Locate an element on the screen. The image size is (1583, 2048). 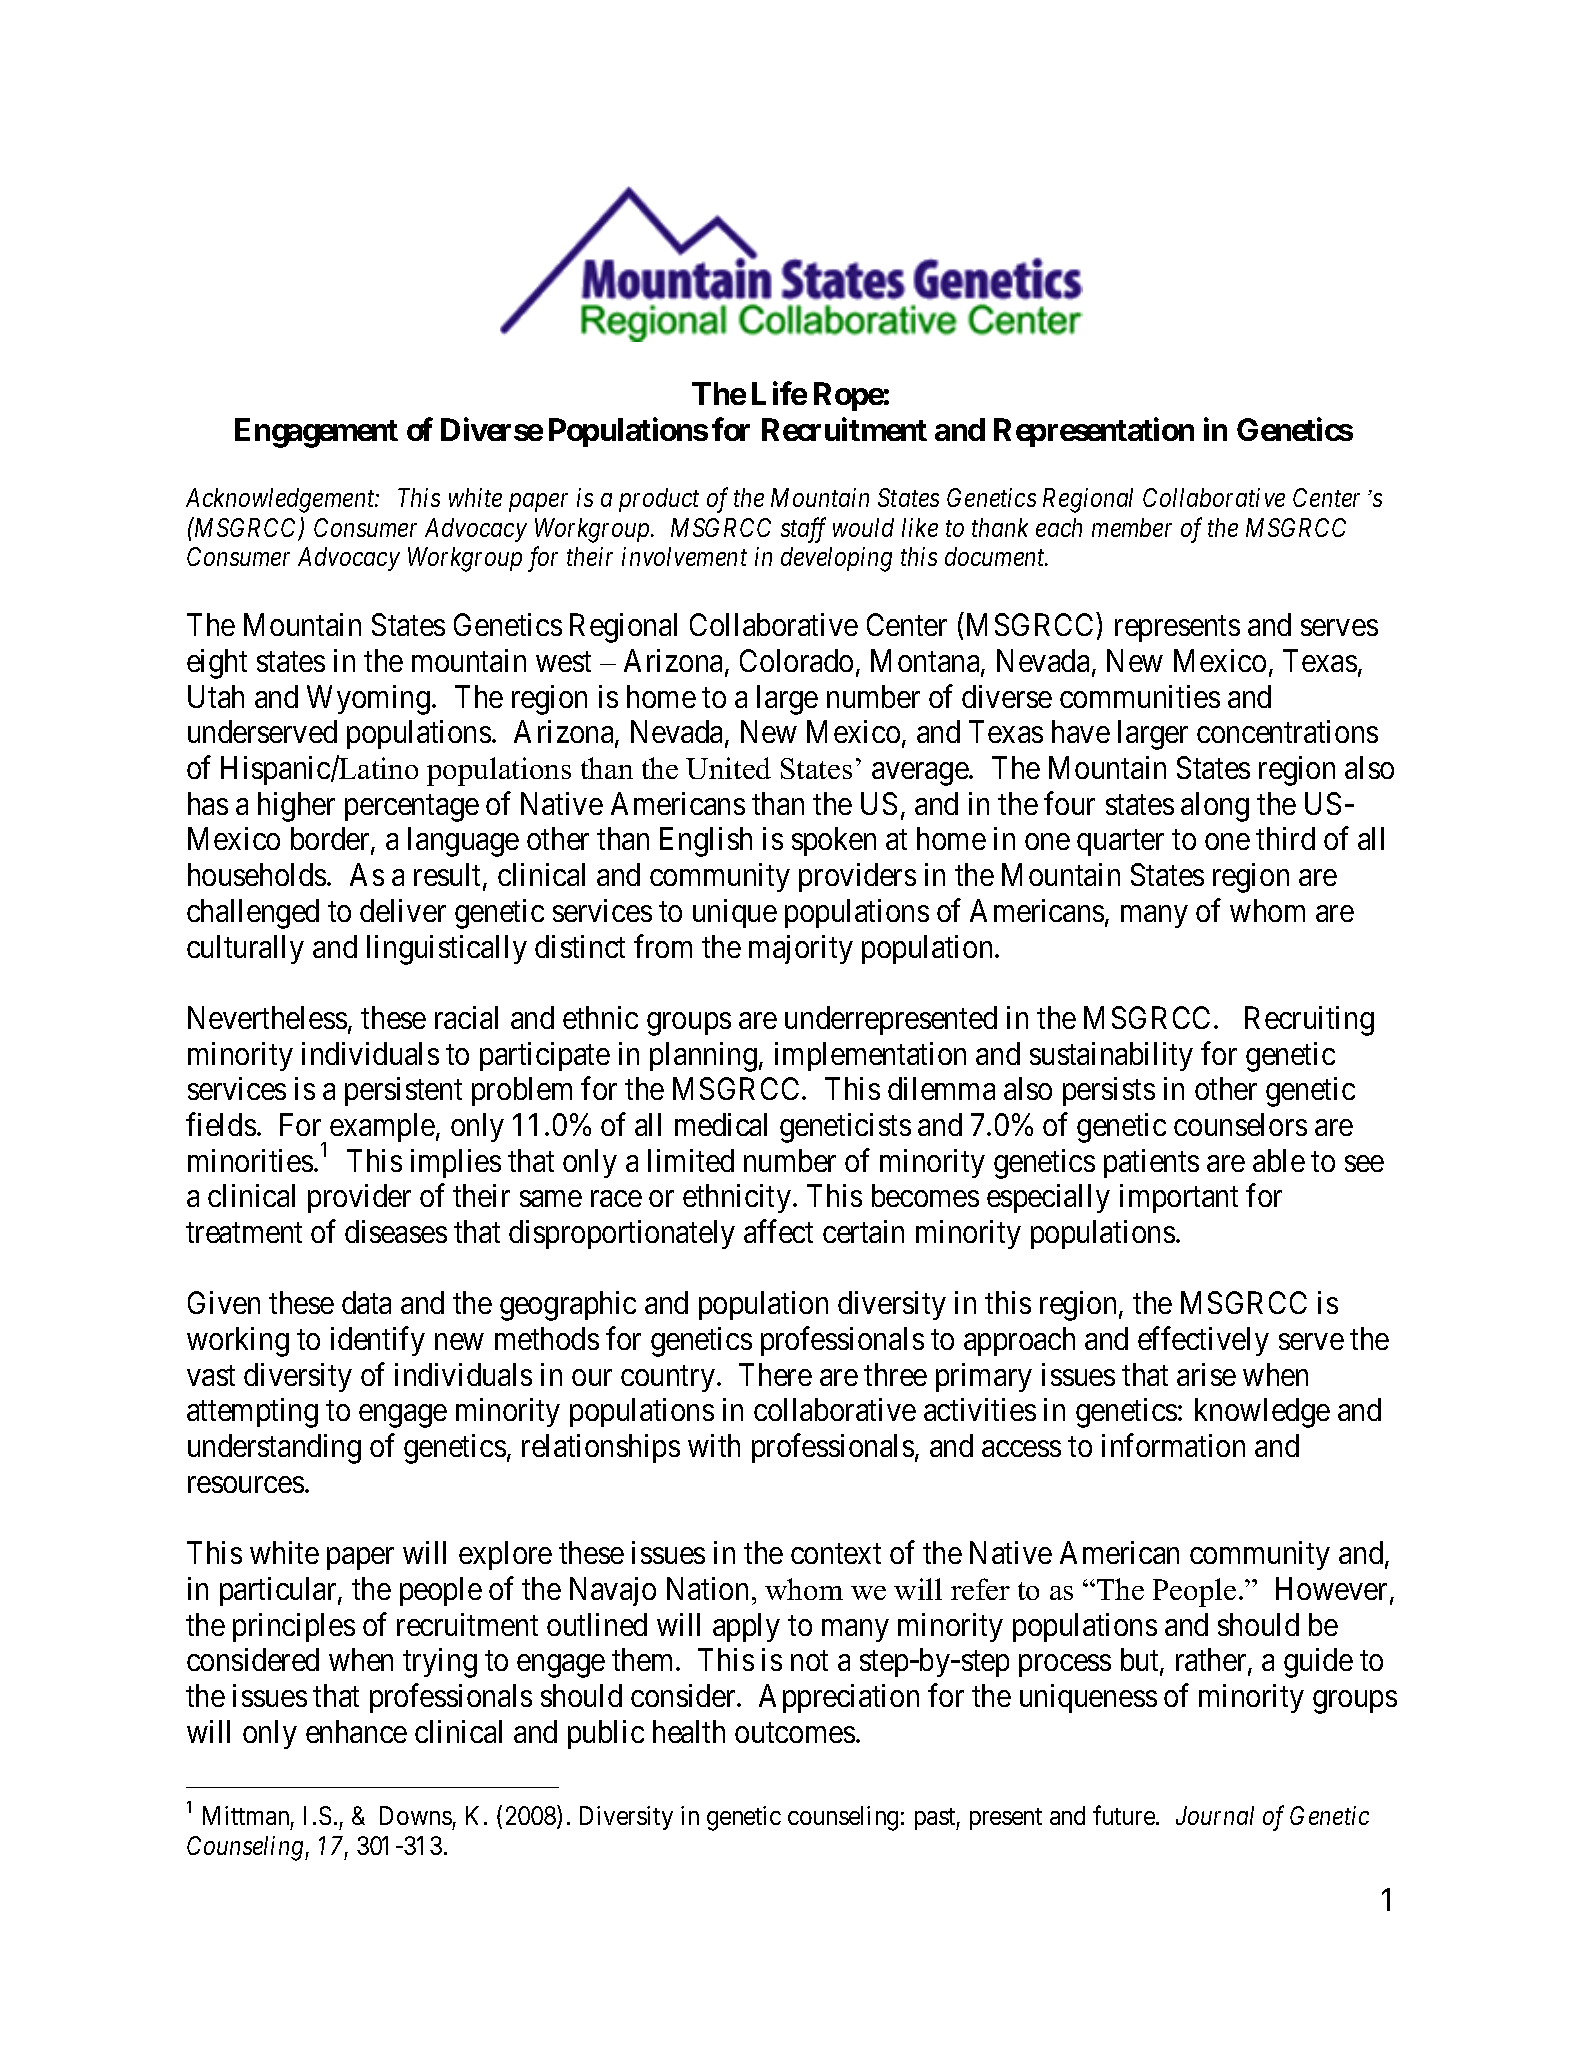
deliver is located at coordinates (403, 910).
